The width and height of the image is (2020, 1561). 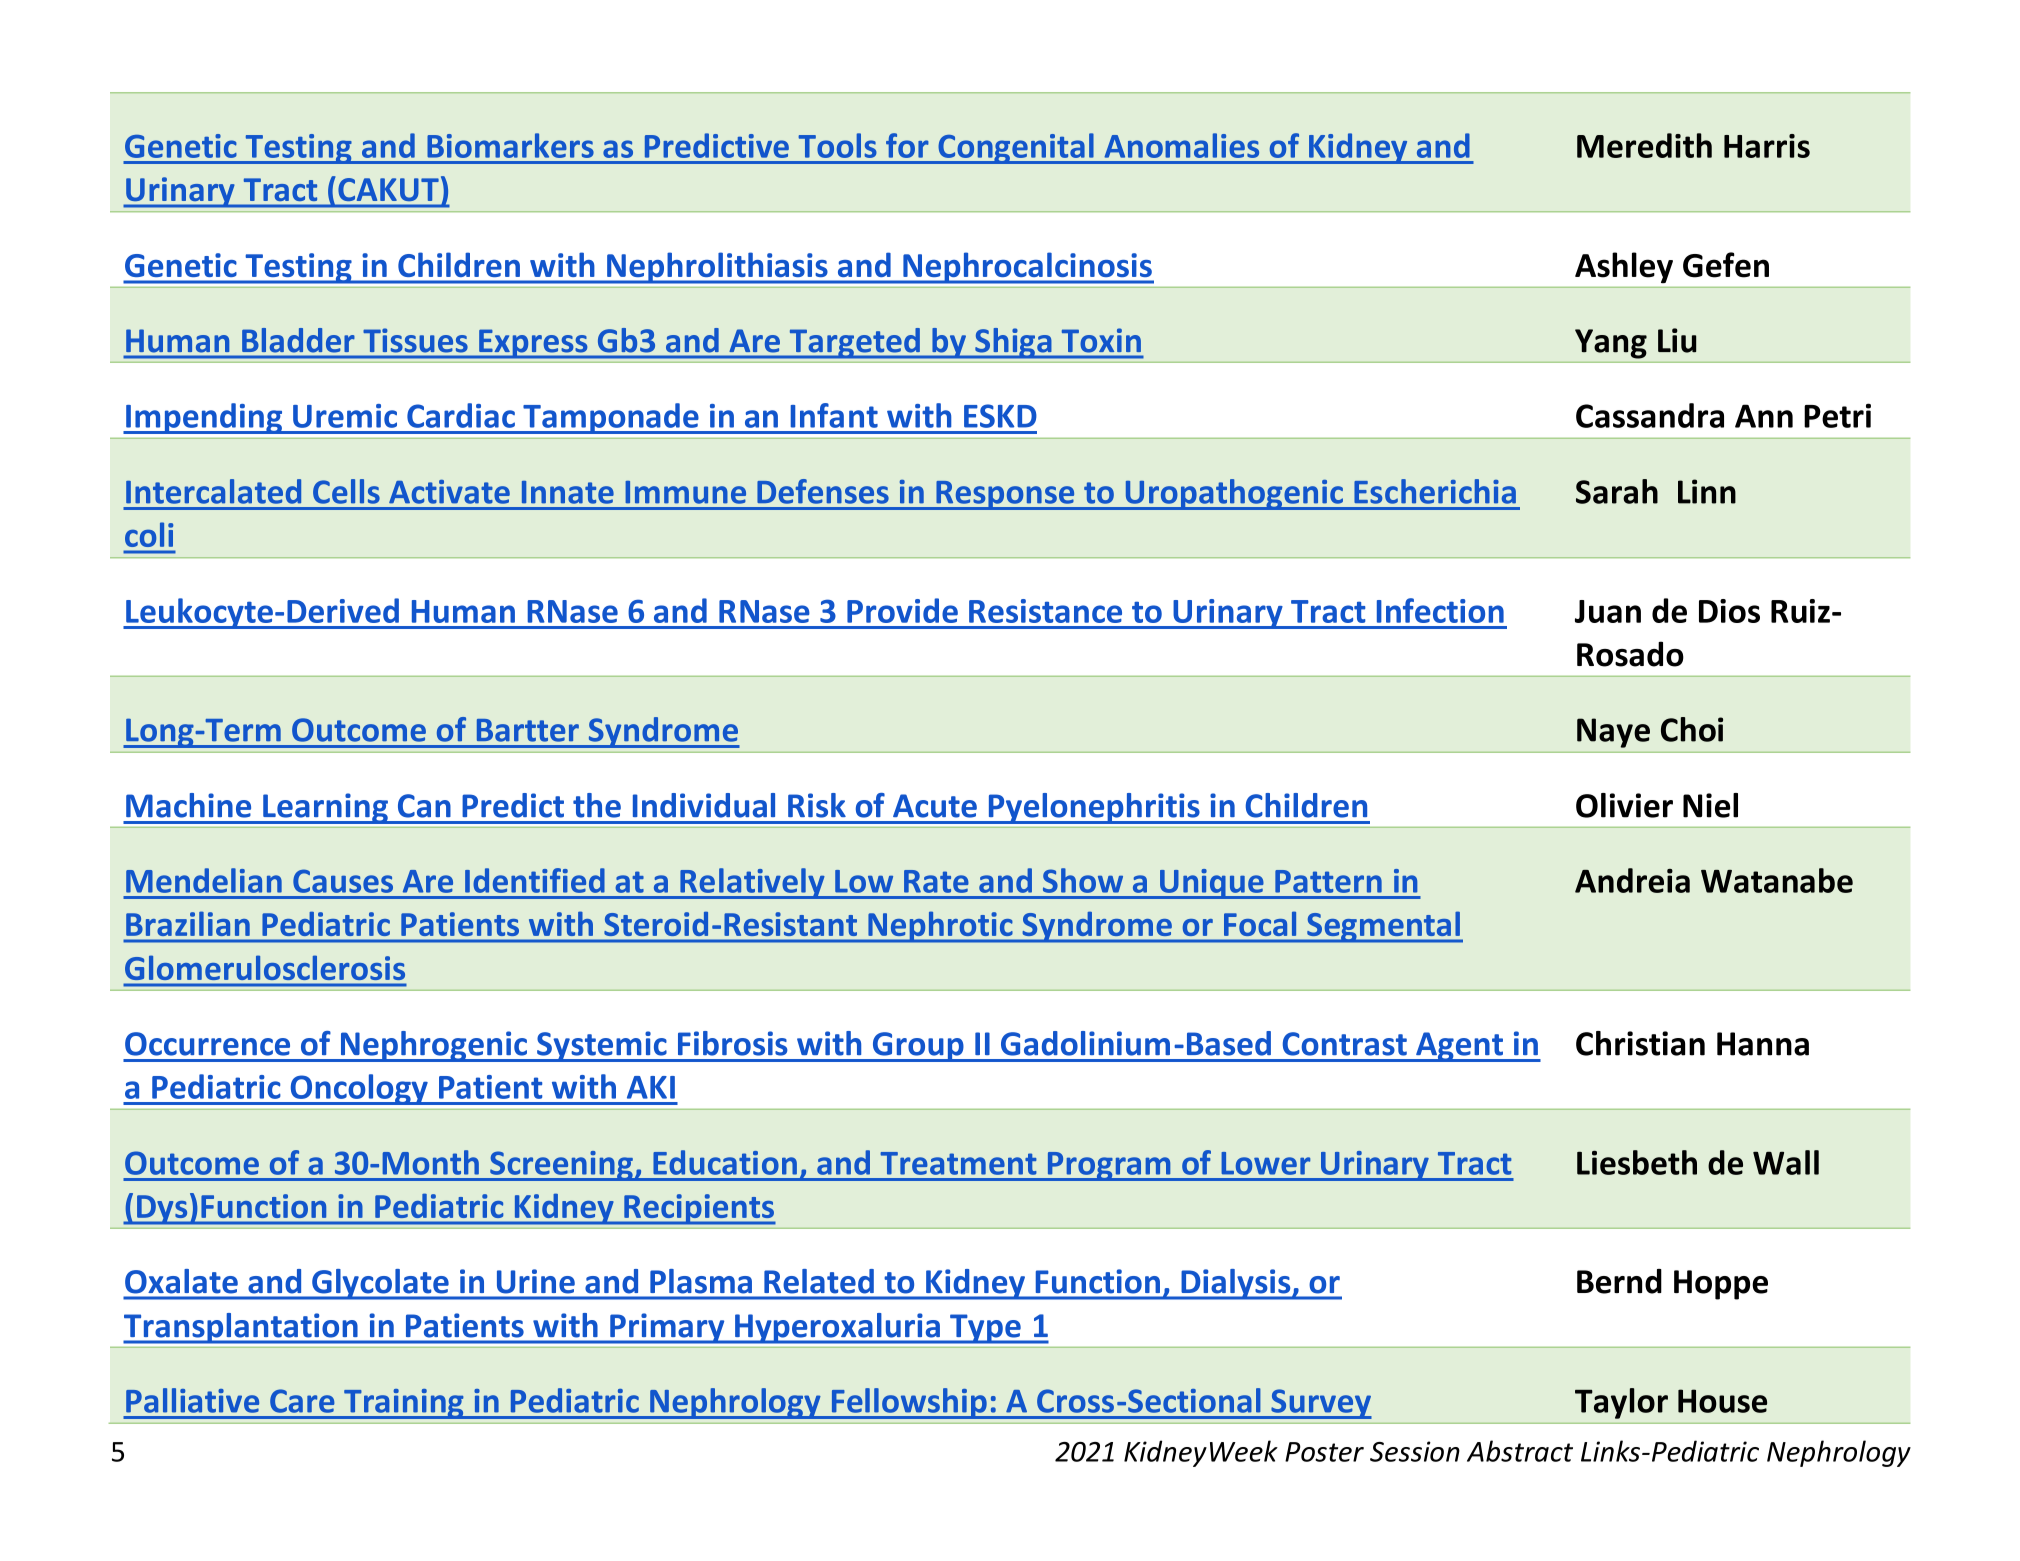 I want to click on Treatment, so click(x=958, y=1163).
